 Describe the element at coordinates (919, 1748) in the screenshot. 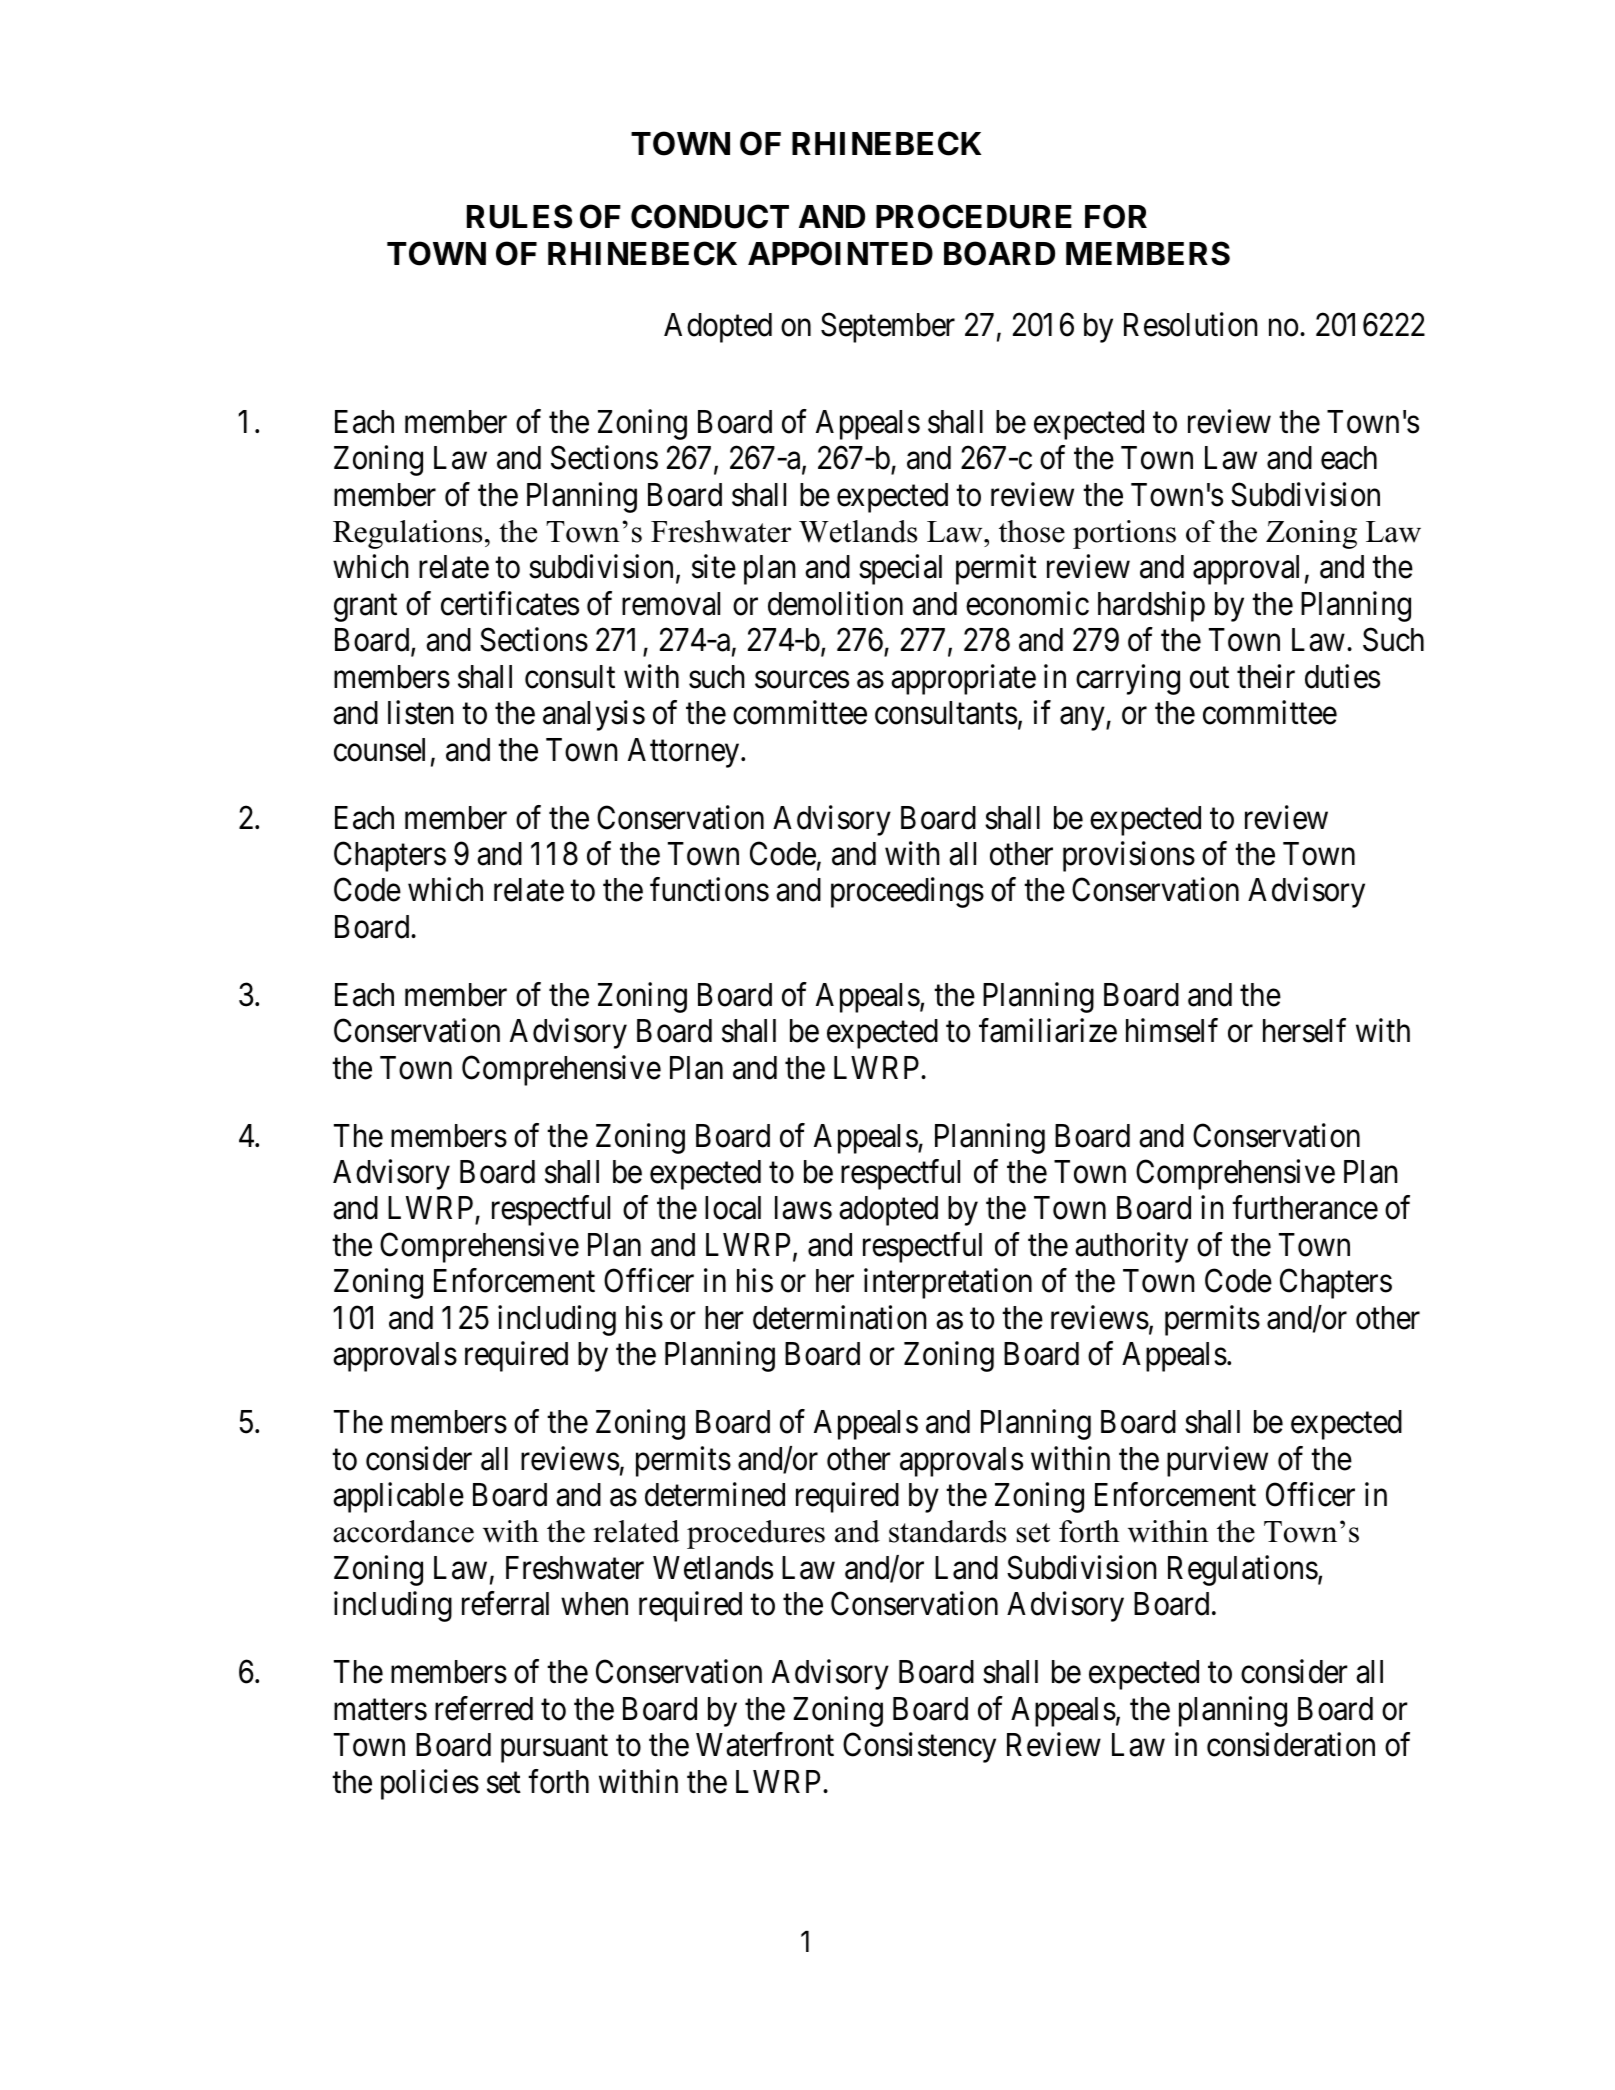

I see `Consistency` at that location.
